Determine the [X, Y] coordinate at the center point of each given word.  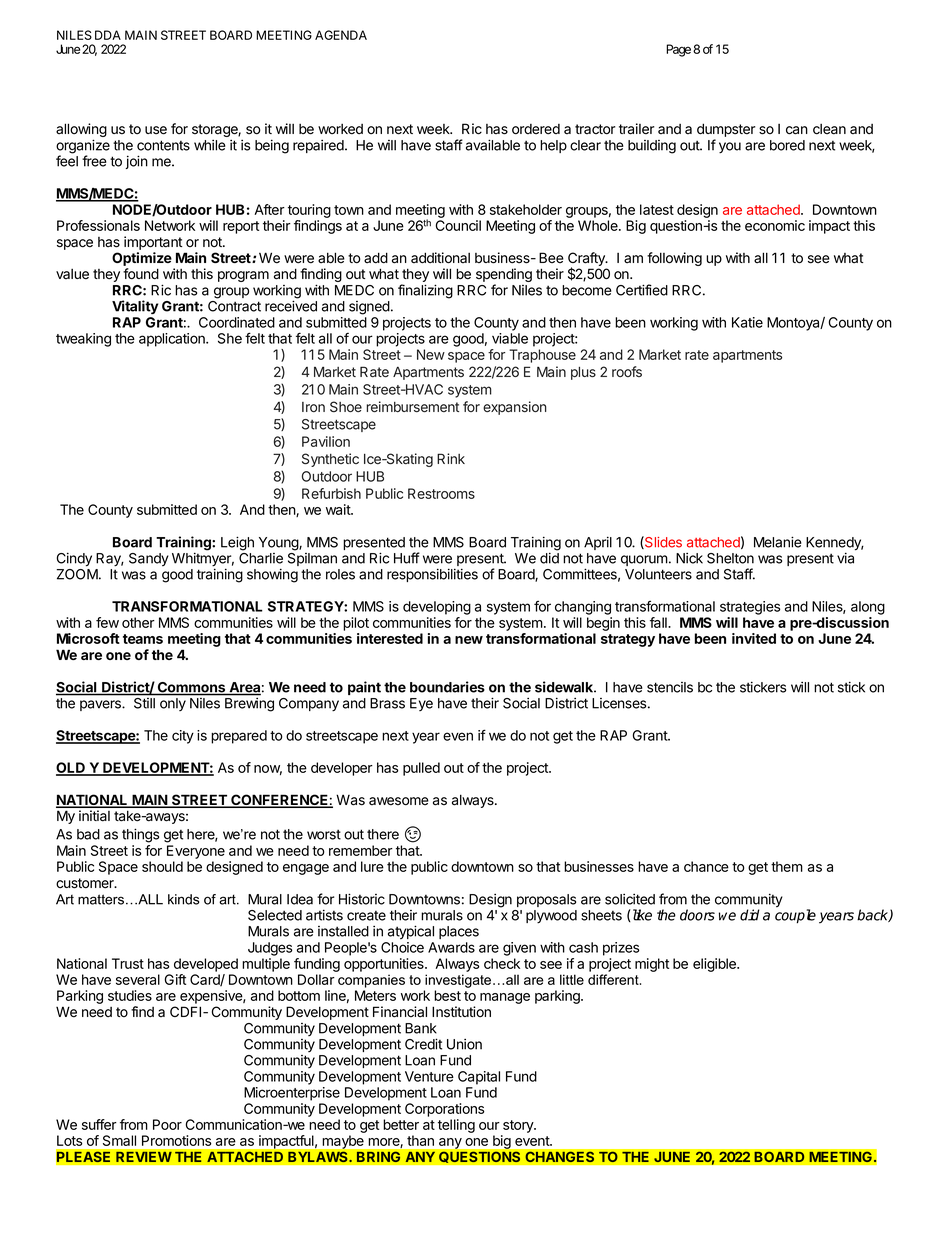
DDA [108, 35]
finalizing [425, 291]
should [162, 866]
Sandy [149, 559]
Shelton [730, 558]
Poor [167, 1124]
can [797, 130]
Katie [747, 322]
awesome [399, 801]
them [787, 866]
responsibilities [432, 575]
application [173, 340]
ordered [536, 129]
